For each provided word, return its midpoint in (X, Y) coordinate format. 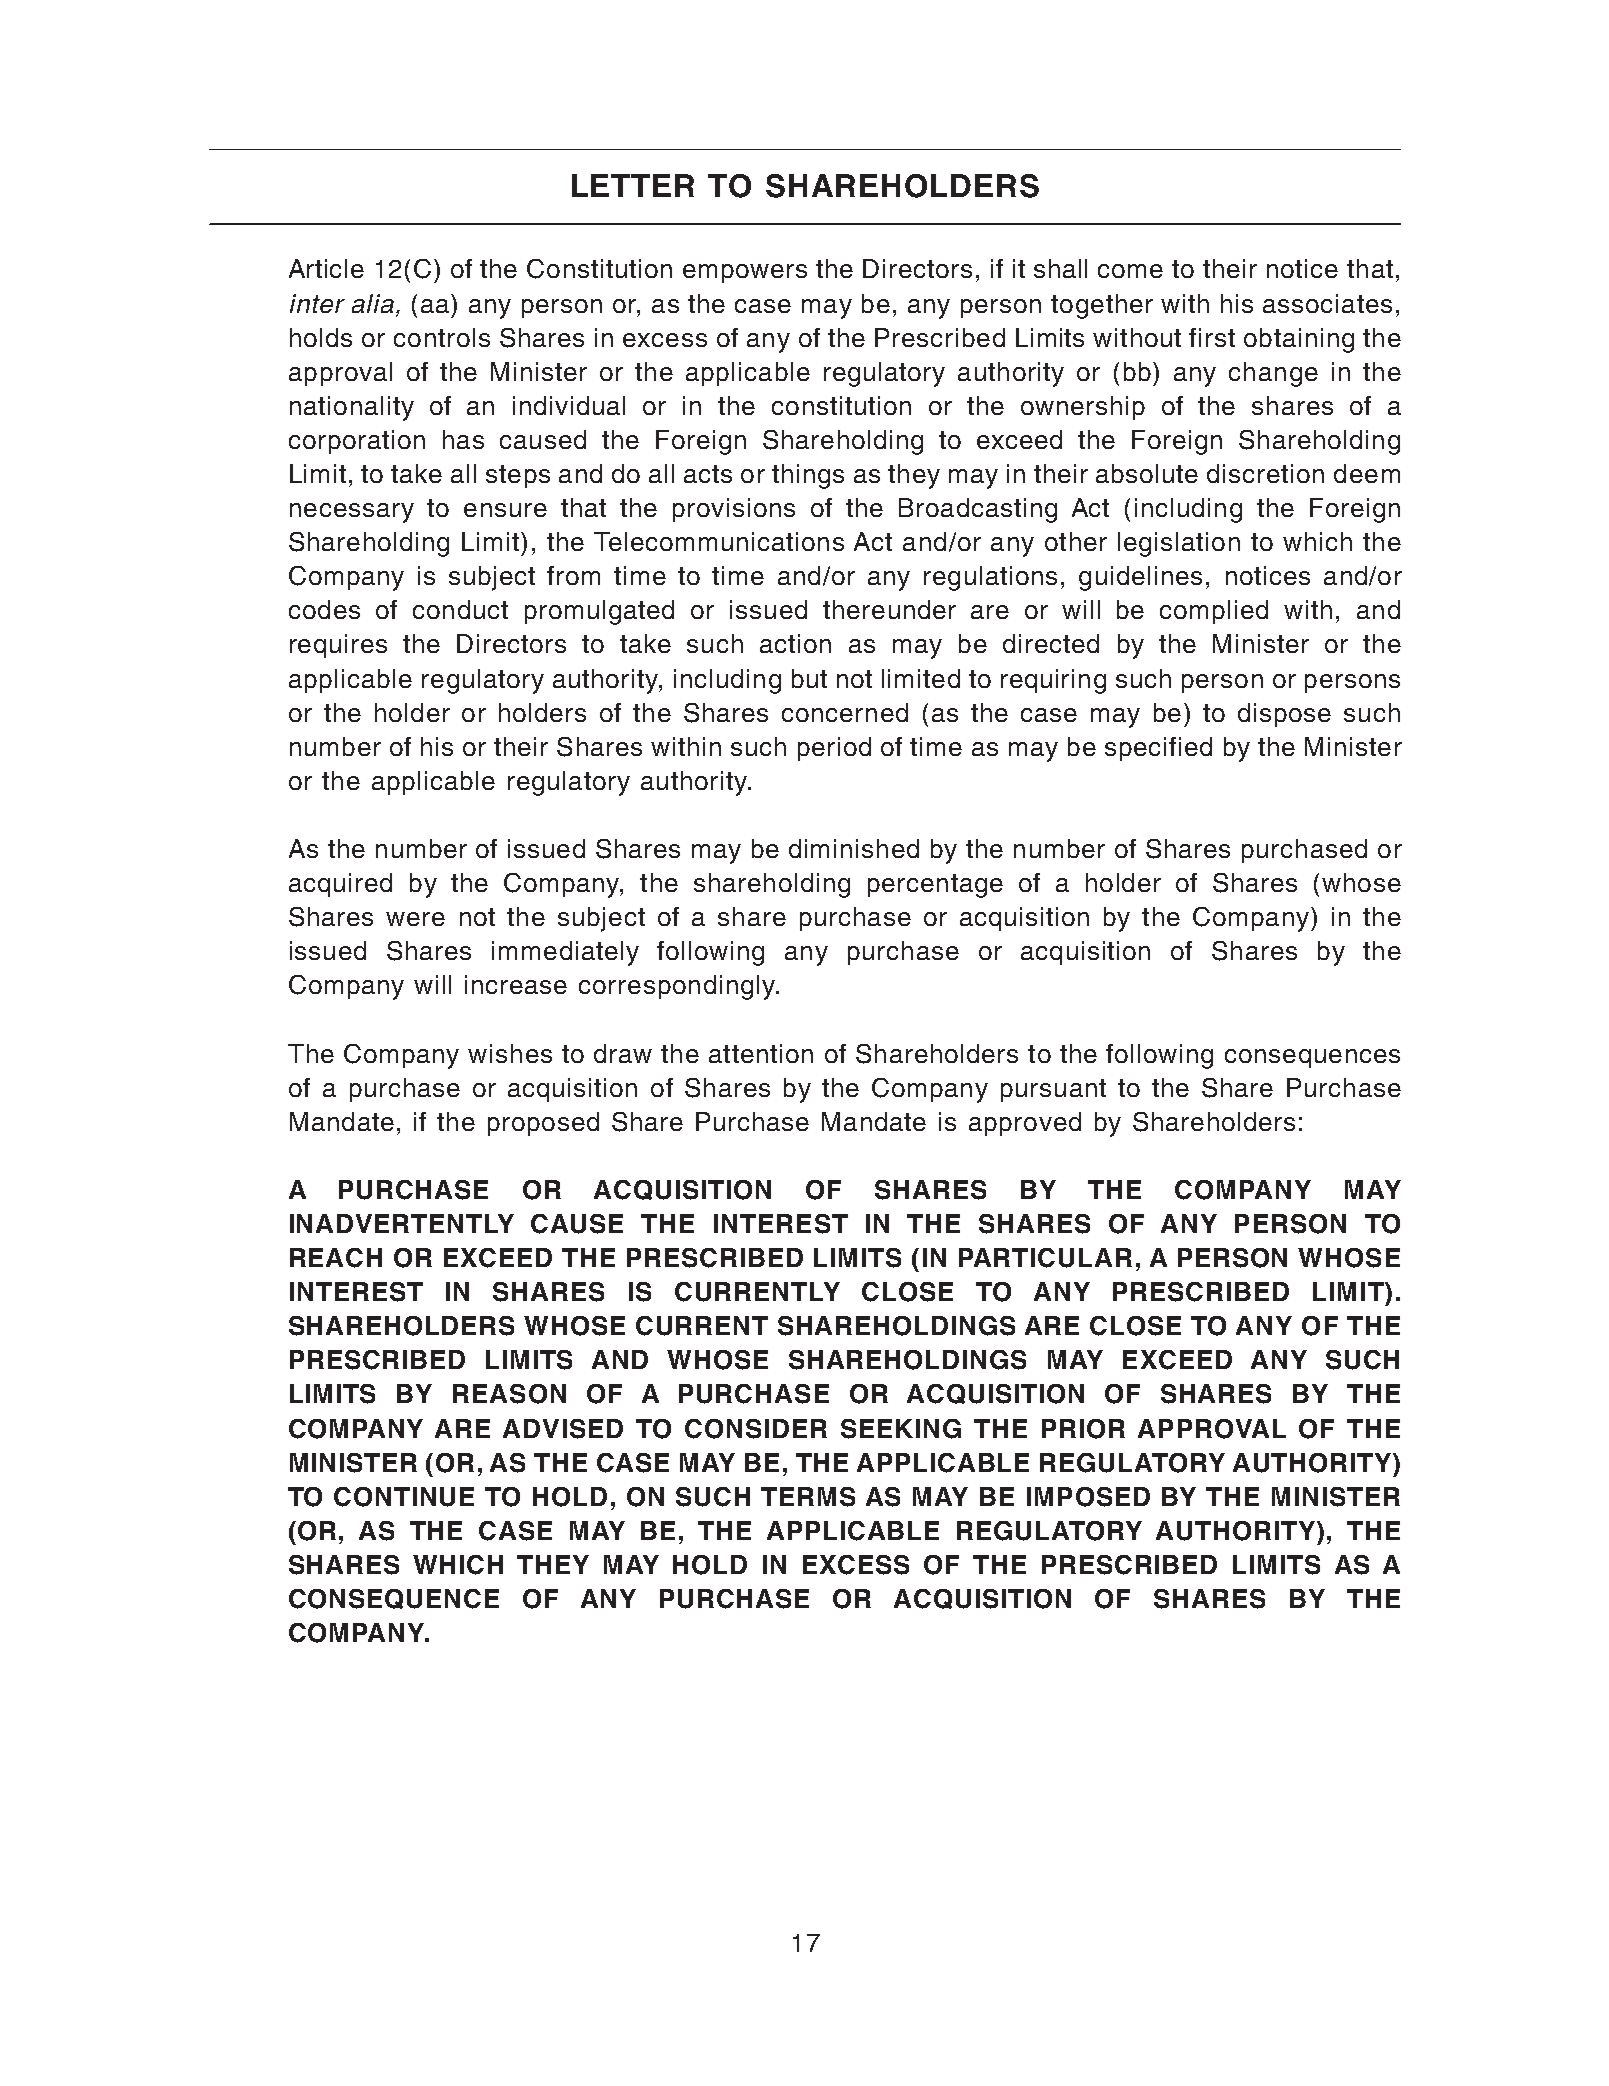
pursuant (1053, 1090)
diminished (854, 848)
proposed (543, 1124)
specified (1158, 749)
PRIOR (1083, 1429)
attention (761, 1053)
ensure (505, 510)
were (415, 919)
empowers (745, 273)
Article (326, 268)
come (1130, 271)
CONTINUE (404, 1497)
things (808, 476)
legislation (1179, 544)
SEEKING (901, 1429)
